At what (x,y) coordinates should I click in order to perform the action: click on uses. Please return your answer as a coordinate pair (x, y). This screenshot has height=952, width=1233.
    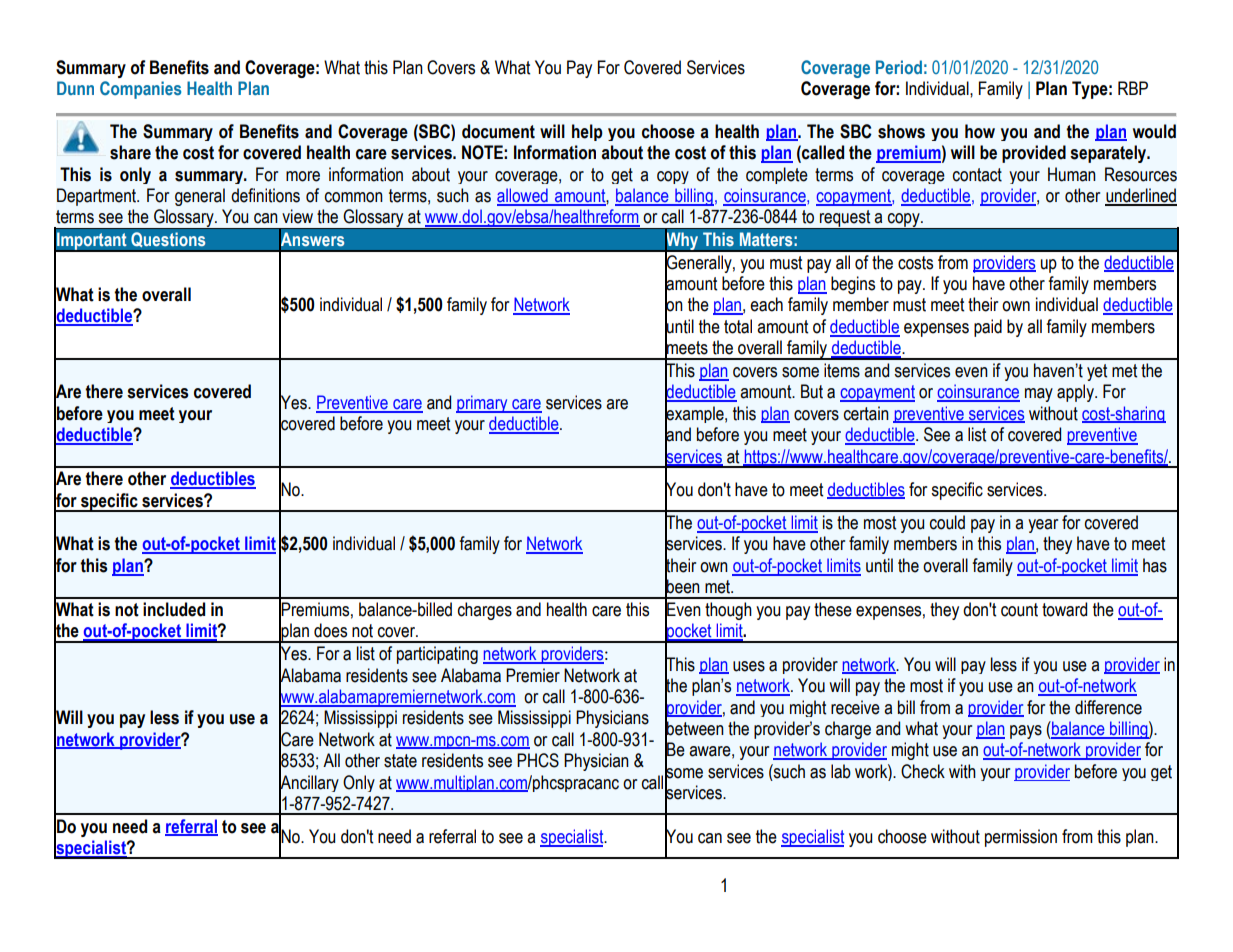
    Looking at the image, I should click on (749, 666).
